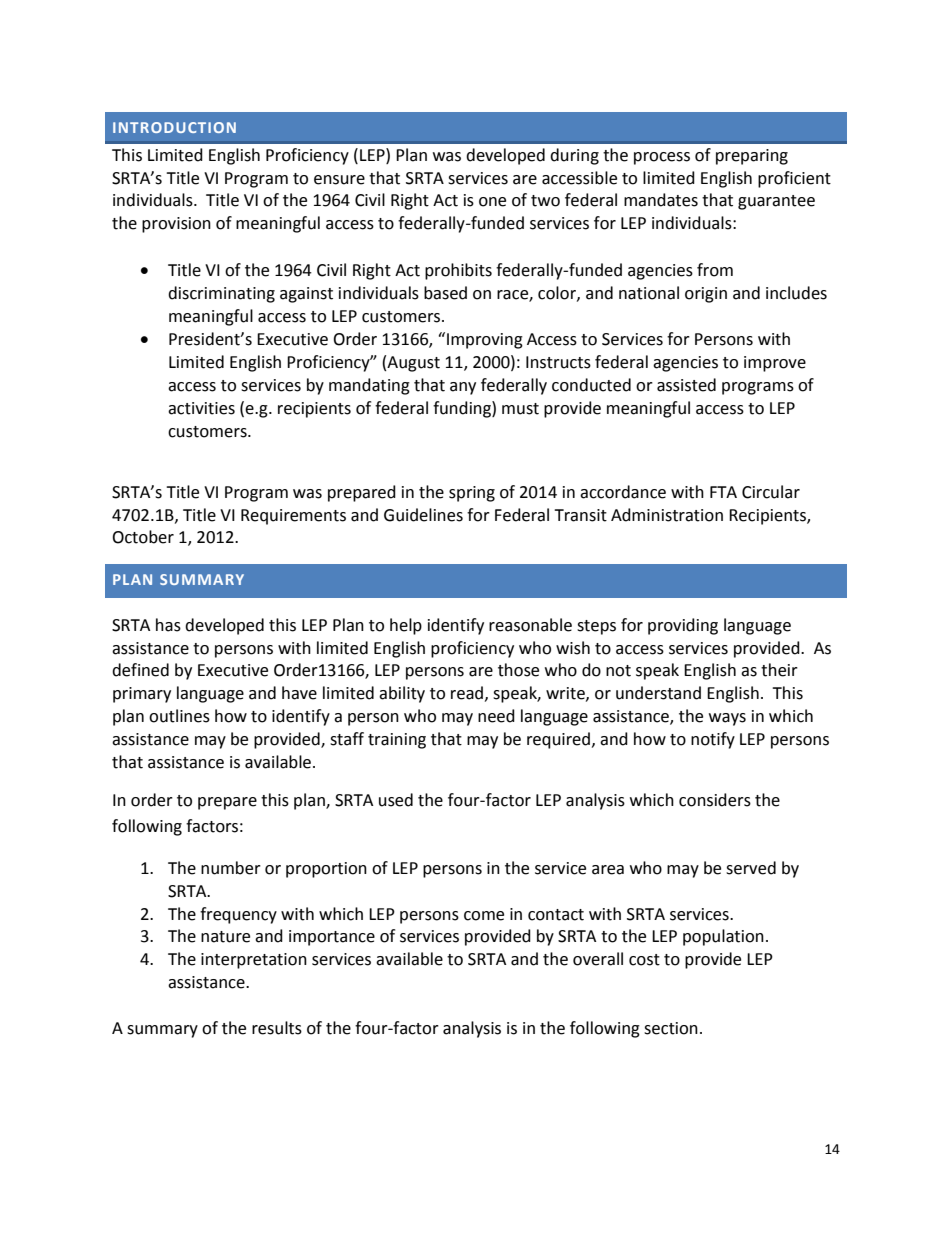 The image size is (952, 1233). I want to click on preparing, so click(752, 157).
